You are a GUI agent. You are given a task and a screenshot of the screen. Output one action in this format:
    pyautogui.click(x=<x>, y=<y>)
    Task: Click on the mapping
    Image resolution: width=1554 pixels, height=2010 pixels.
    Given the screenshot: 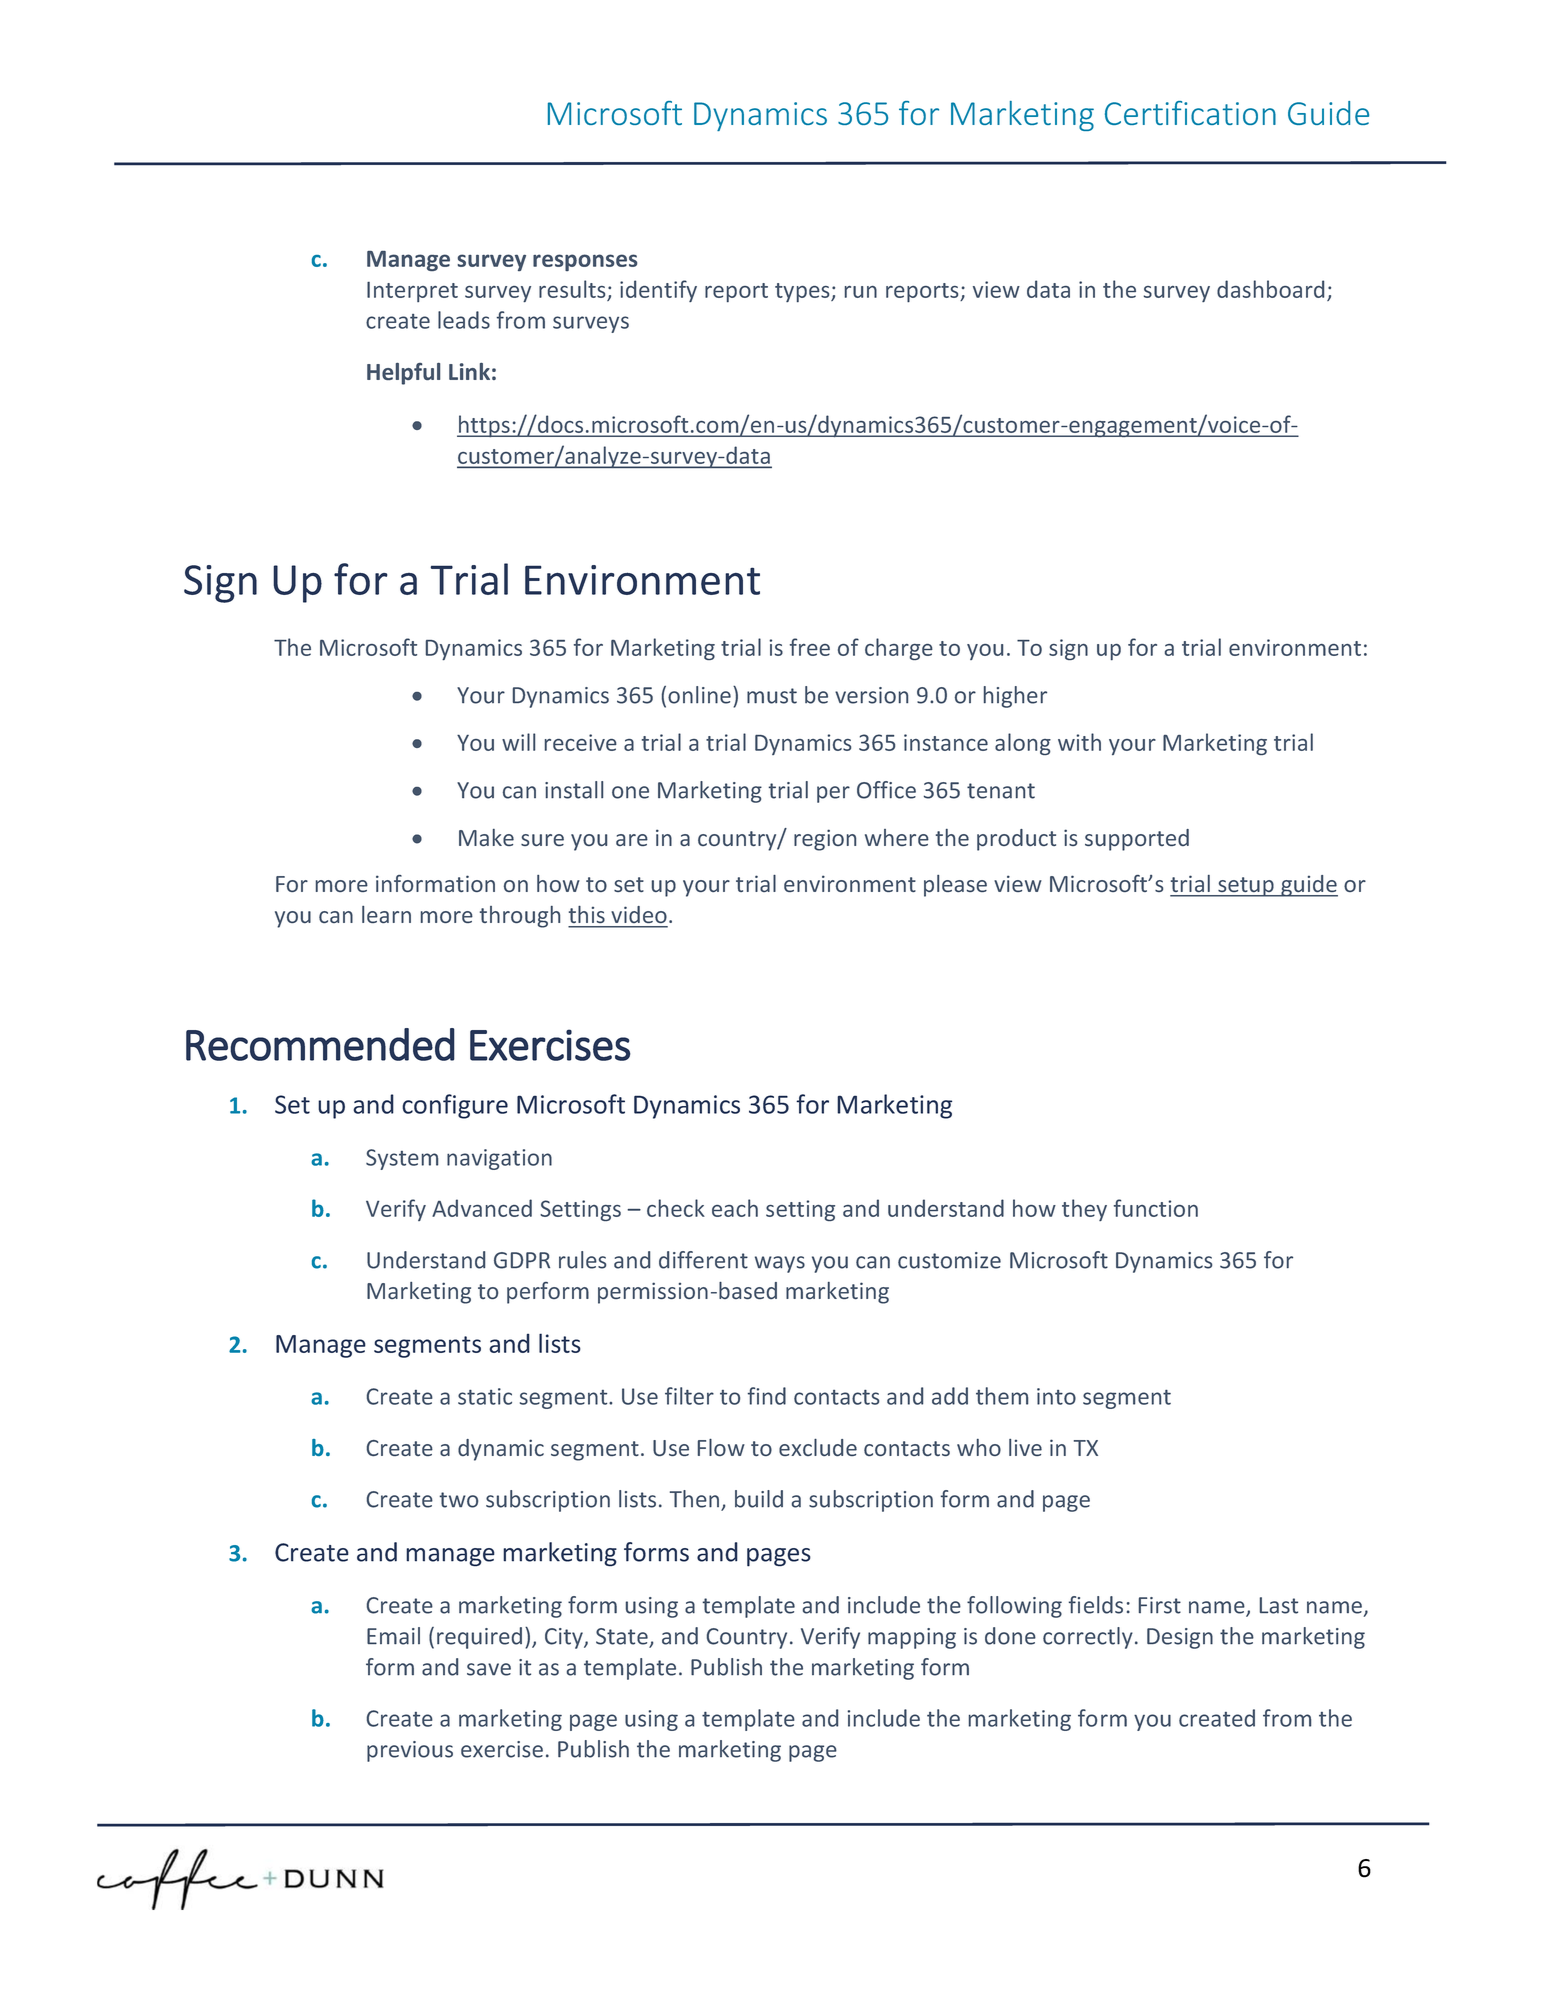 What is the action you would take?
    pyautogui.click(x=912, y=1638)
